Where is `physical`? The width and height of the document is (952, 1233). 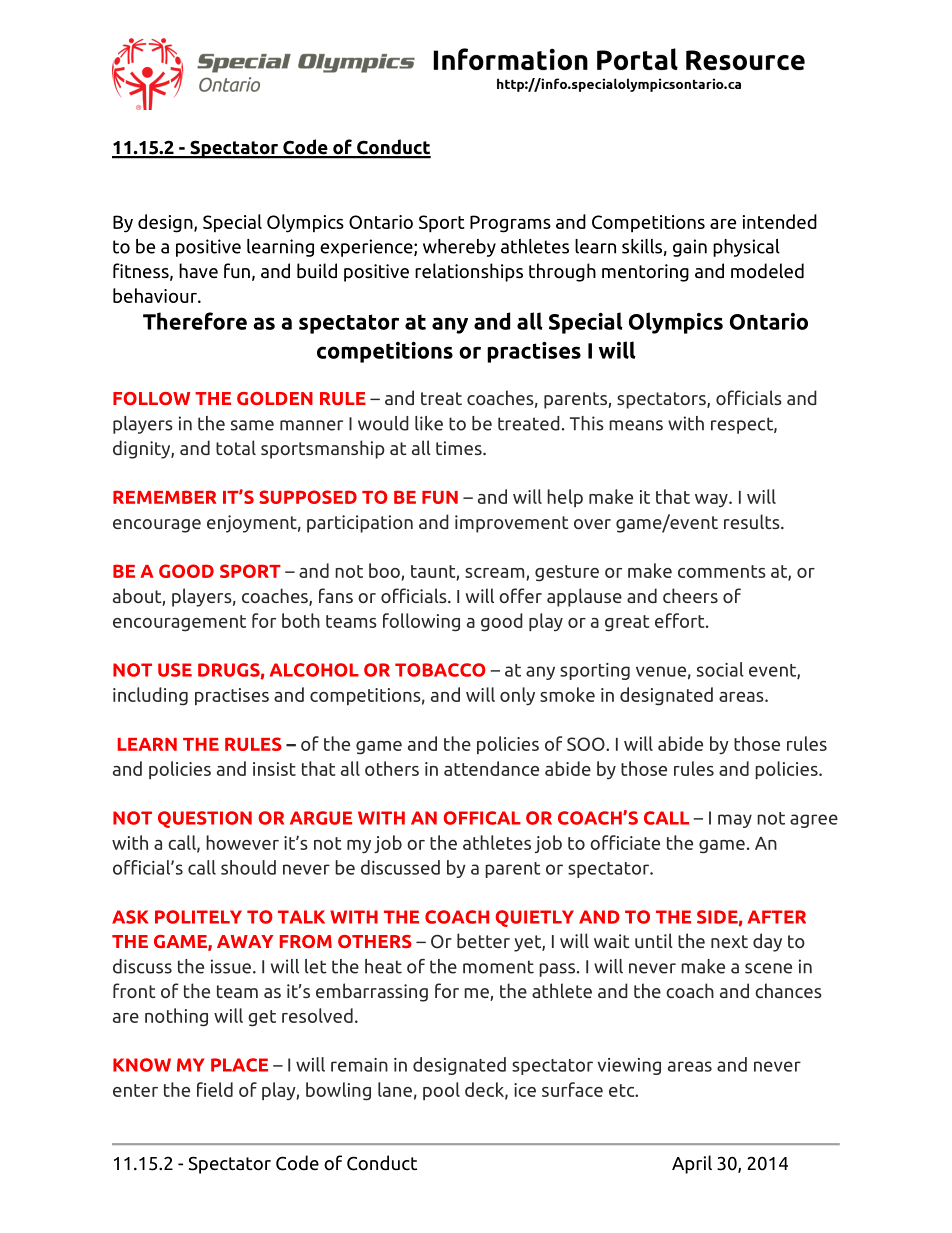
physical is located at coordinates (746, 248).
